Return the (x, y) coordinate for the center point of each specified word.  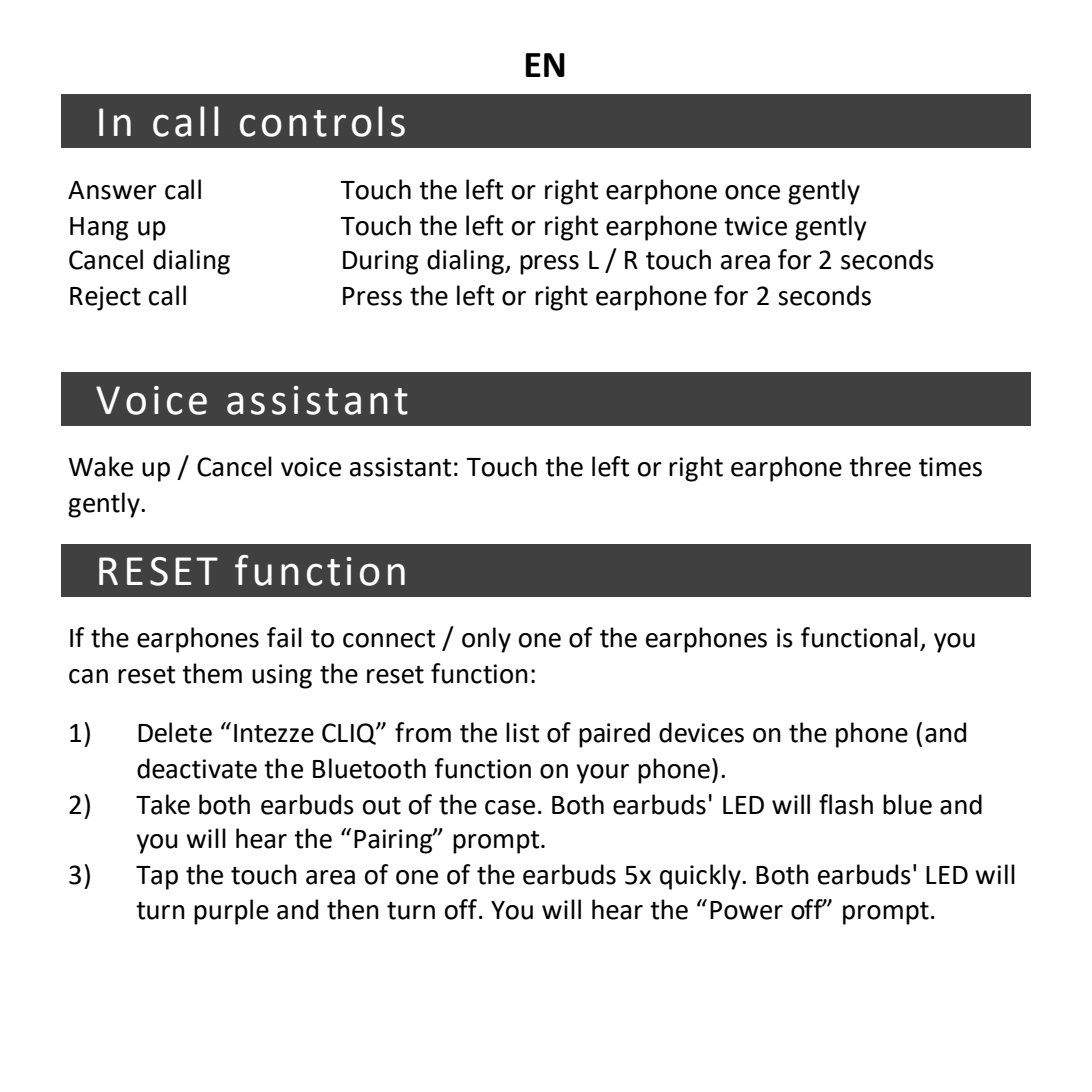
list (523, 732)
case (510, 807)
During (381, 262)
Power (746, 910)
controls (322, 121)
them (212, 673)
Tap (157, 878)
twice (755, 226)
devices (701, 732)
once (752, 192)
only (486, 640)
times (950, 467)
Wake (100, 466)
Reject (105, 298)
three (880, 466)
